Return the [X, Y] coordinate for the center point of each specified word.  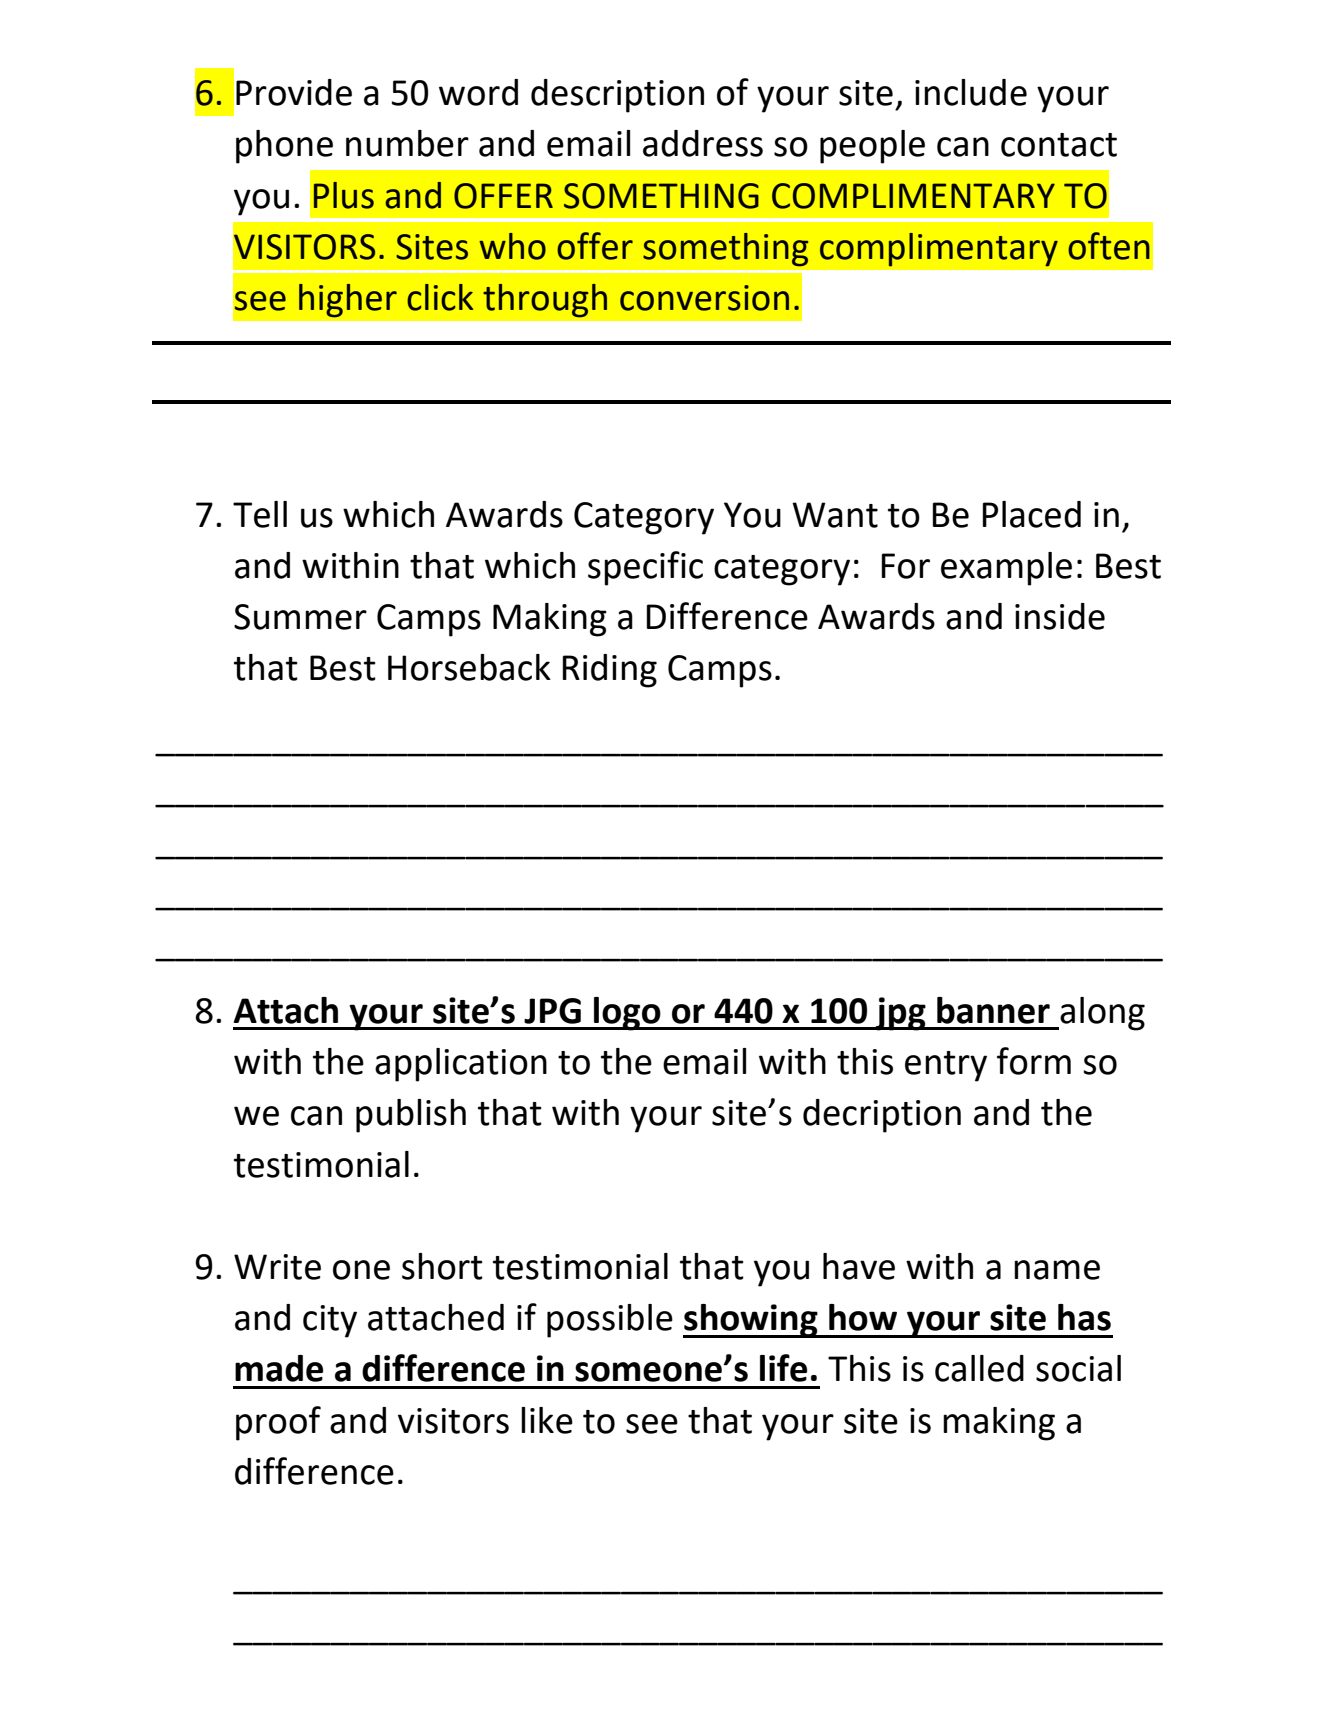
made [279, 1368]
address [703, 143]
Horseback [469, 667]
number [407, 143]
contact [1059, 145]
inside [1060, 616]
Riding [609, 671]
